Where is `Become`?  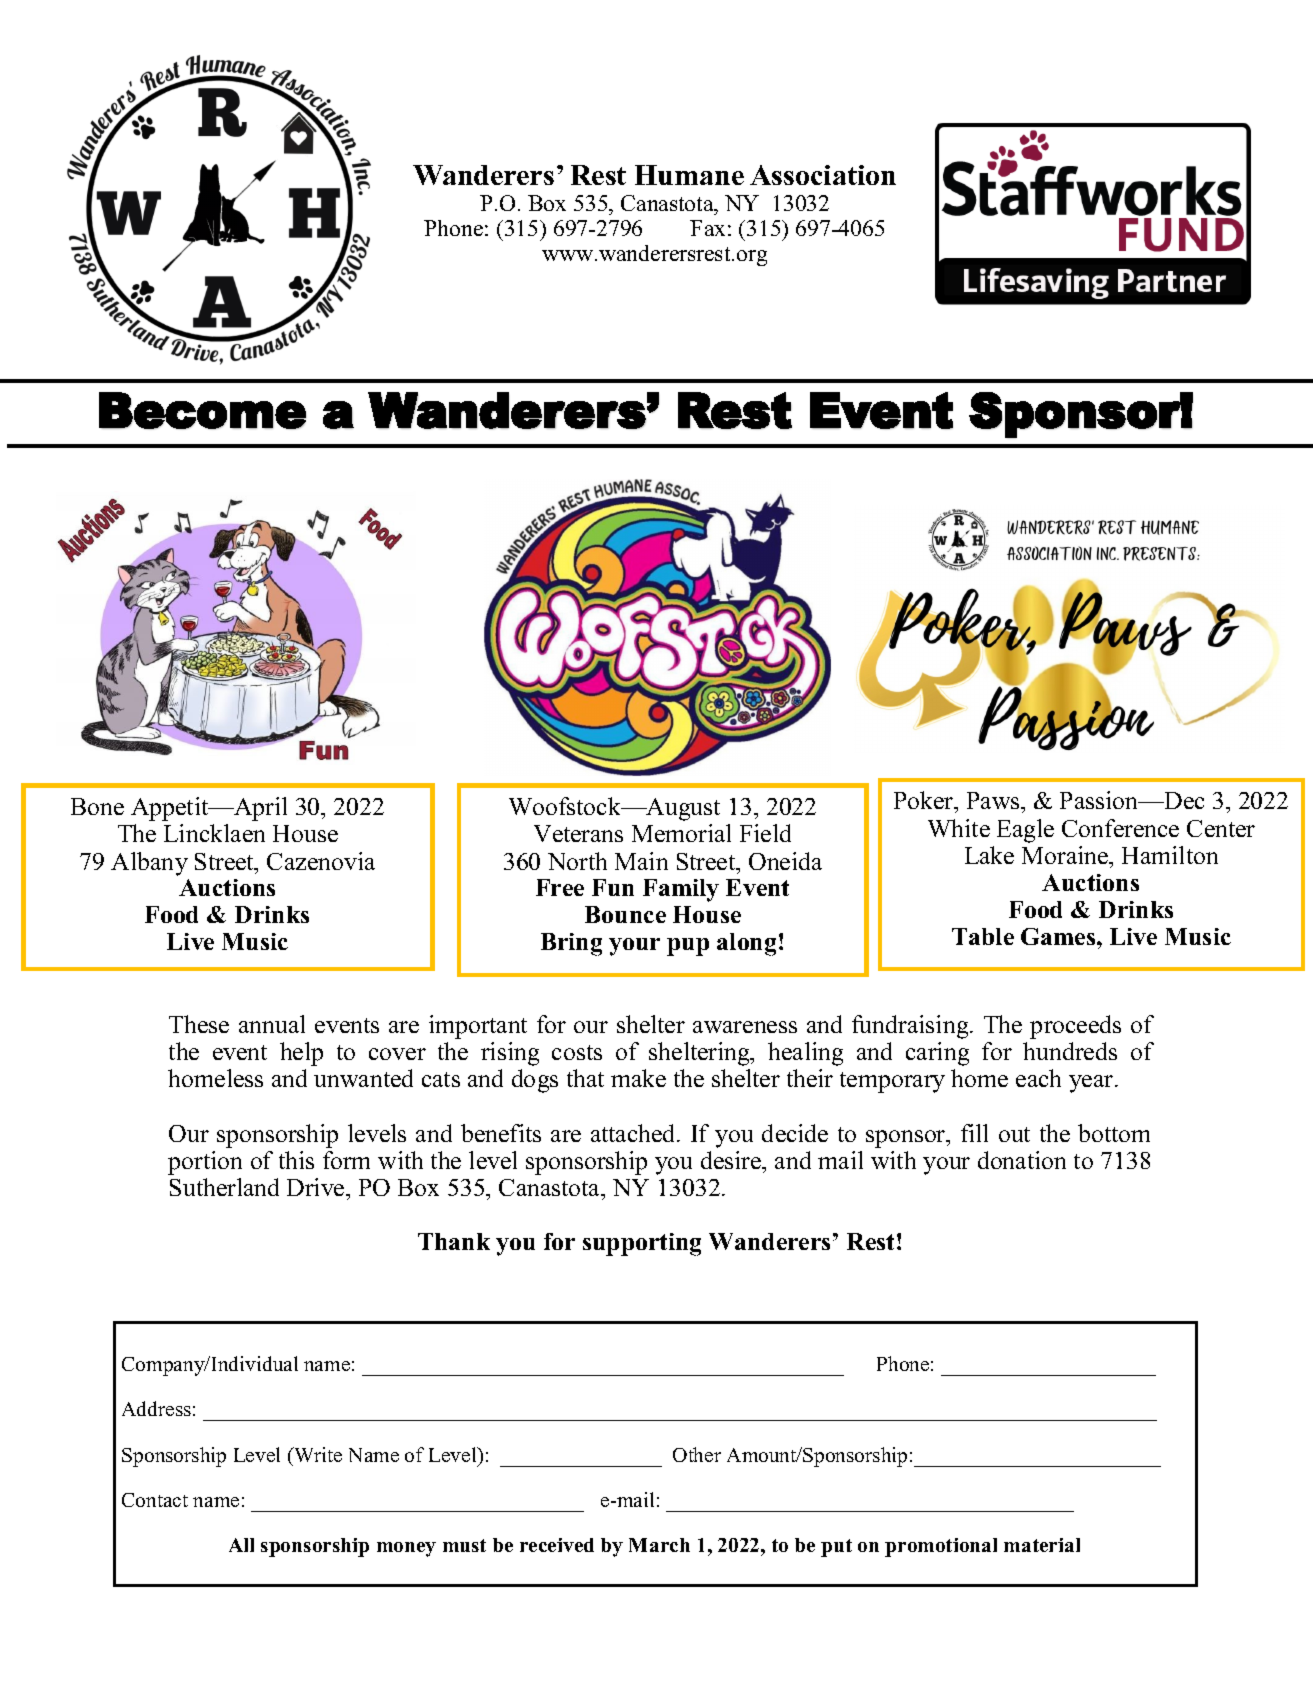
Become is located at coordinates (202, 410).
